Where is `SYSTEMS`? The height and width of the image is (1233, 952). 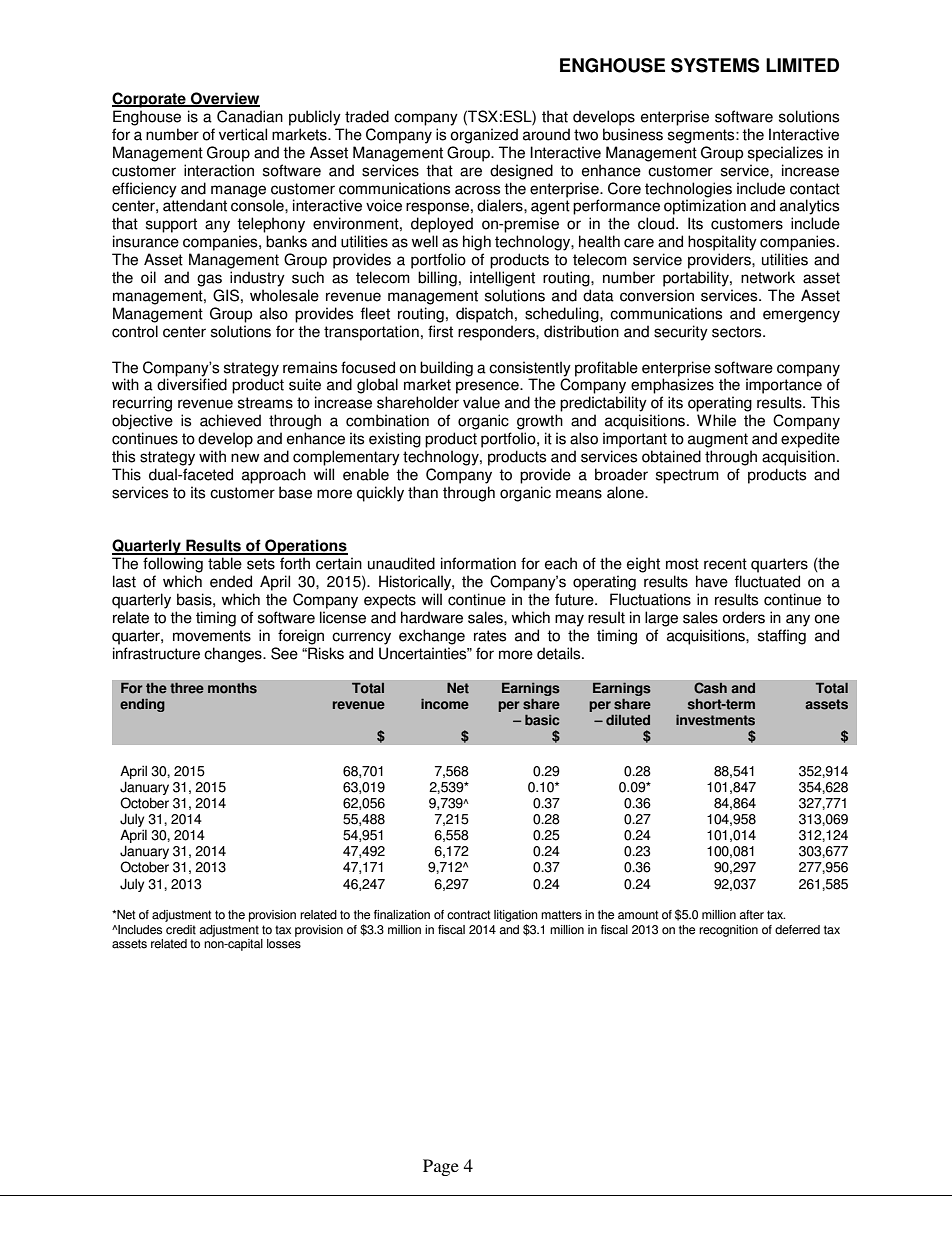 SYSTEMS is located at coordinates (715, 65).
